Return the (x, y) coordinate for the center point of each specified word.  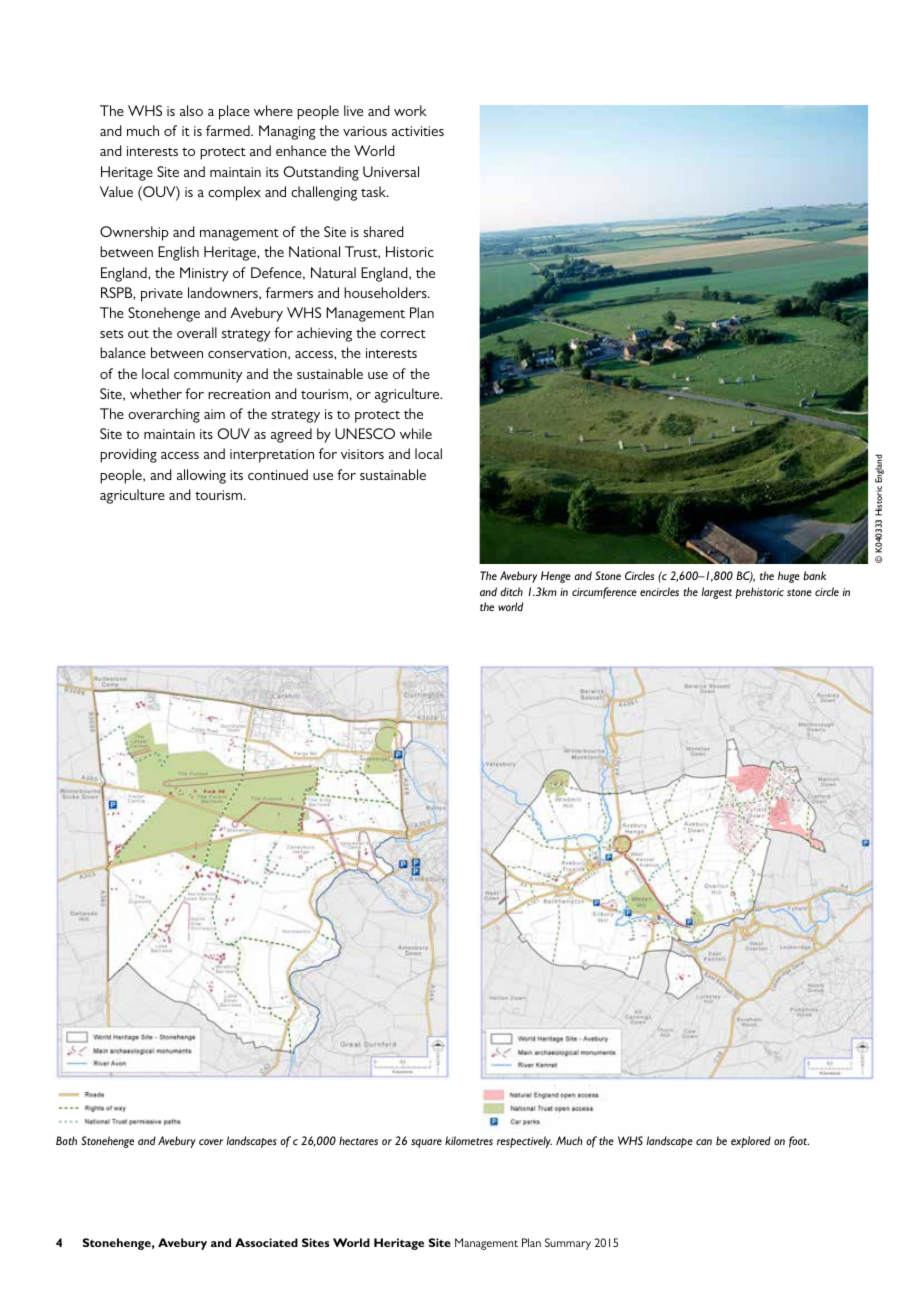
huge (789, 577)
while (416, 433)
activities (418, 131)
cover (211, 1142)
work (410, 110)
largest (717, 593)
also (191, 110)
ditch (511, 591)
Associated (266, 1242)
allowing (201, 476)
